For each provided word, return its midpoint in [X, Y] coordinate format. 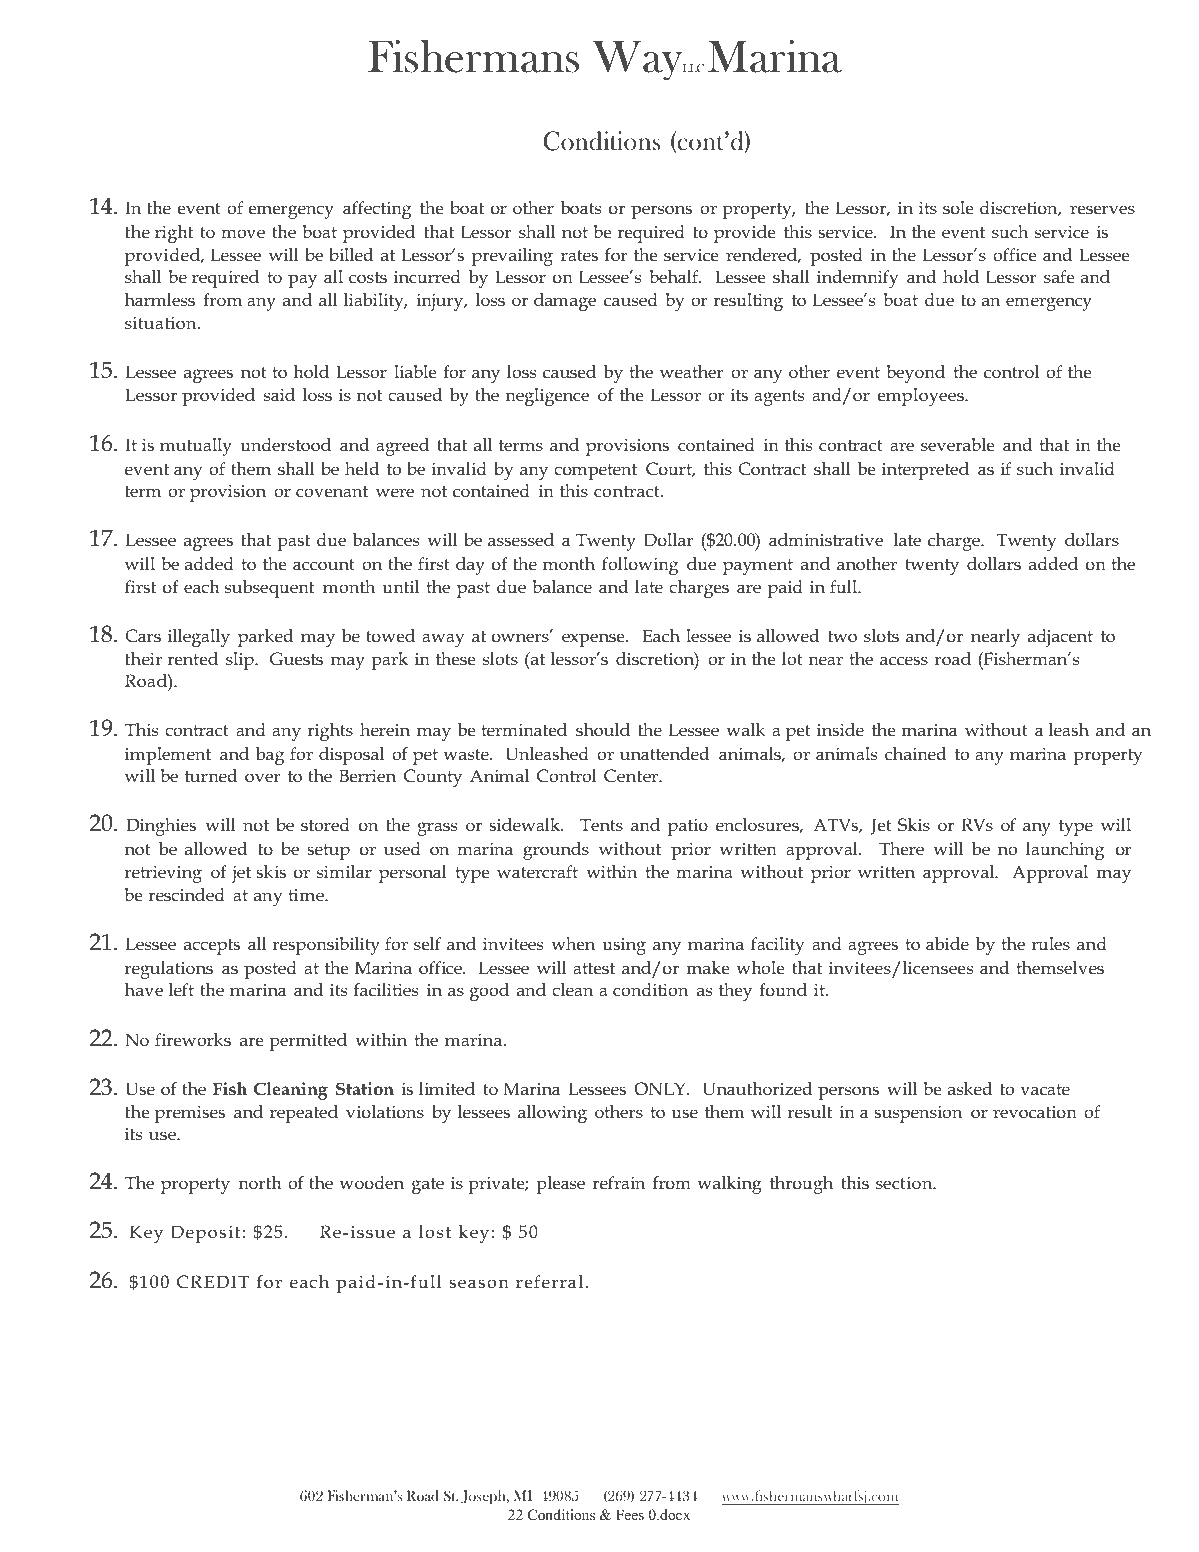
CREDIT [213, 1281]
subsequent [269, 589]
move [243, 234]
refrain [618, 1183]
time [307, 895]
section [905, 1183]
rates [579, 256]
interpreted [925, 471]
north [260, 1183]
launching [1065, 851]
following [640, 566]
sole [958, 208]
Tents [601, 825]
